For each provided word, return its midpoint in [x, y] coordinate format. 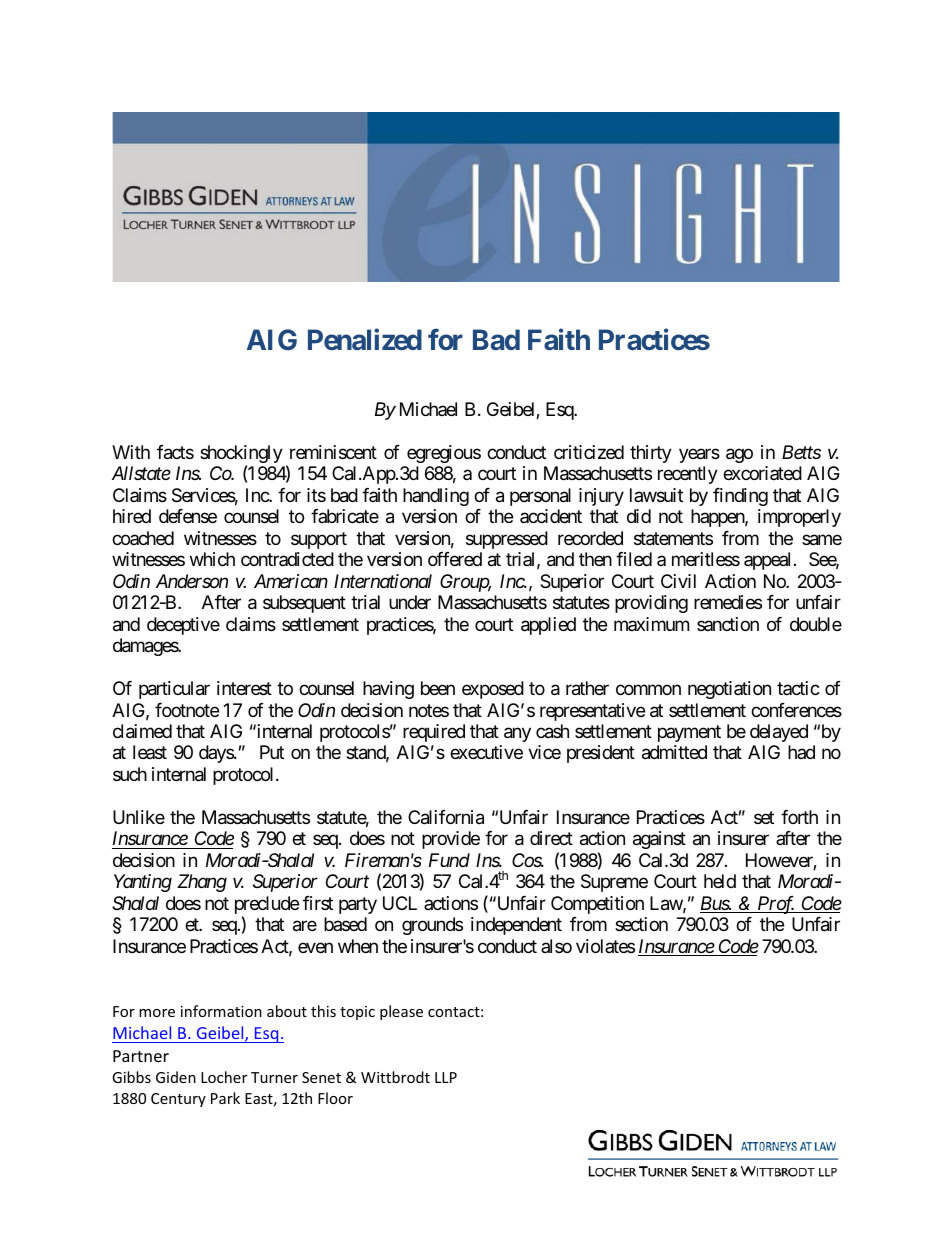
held [720, 881]
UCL [400, 903]
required [434, 733]
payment [689, 733]
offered [455, 559]
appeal [767, 561]
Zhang [202, 883]
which [212, 559]
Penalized [365, 339]
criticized [589, 452]
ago [739, 455]
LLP [446, 1077]
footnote [187, 710]
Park [225, 1098]
